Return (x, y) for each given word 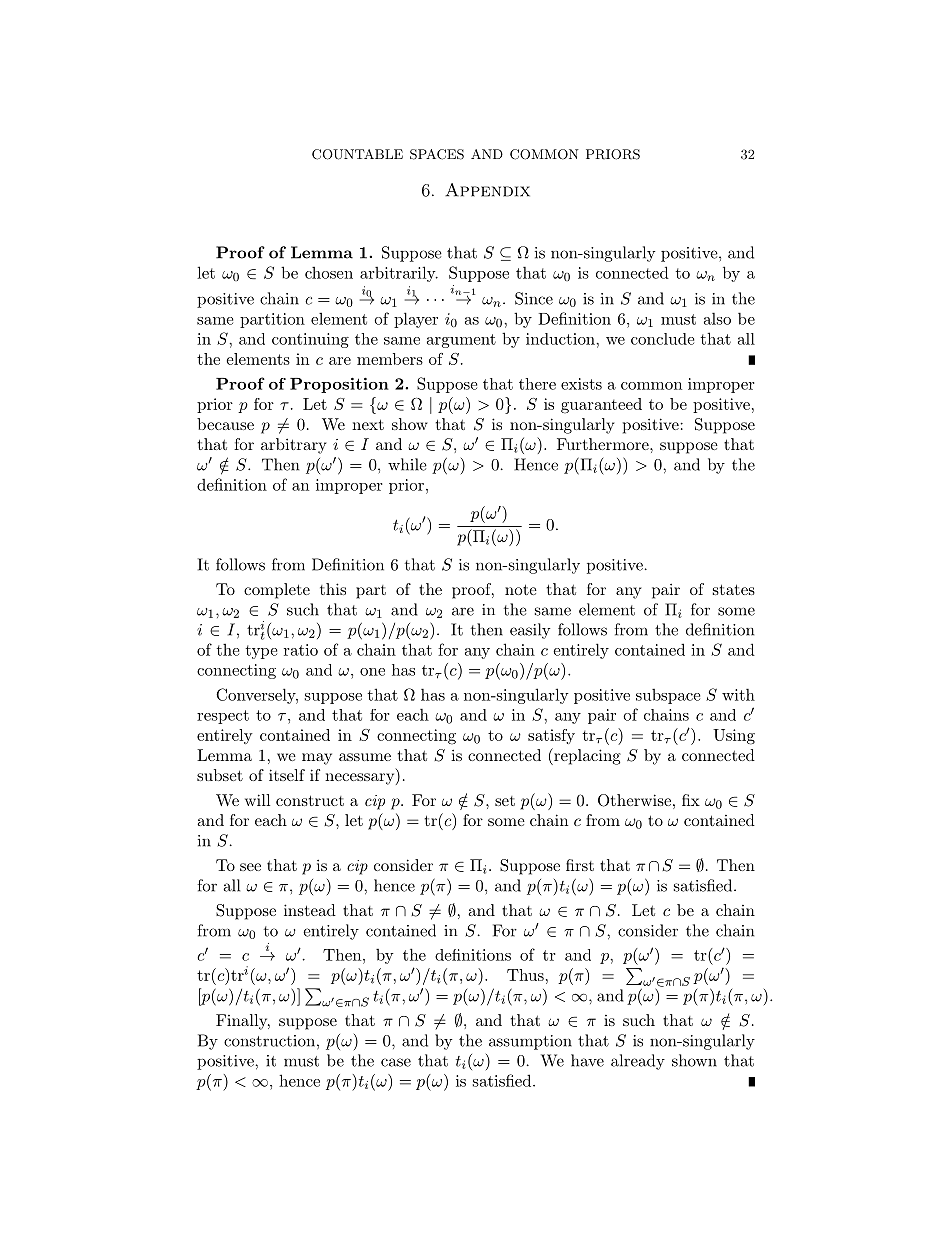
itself (287, 775)
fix (691, 800)
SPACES (437, 154)
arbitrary (293, 446)
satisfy (551, 736)
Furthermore (604, 444)
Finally (243, 1022)
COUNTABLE (357, 154)
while (407, 464)
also (717, 318)
